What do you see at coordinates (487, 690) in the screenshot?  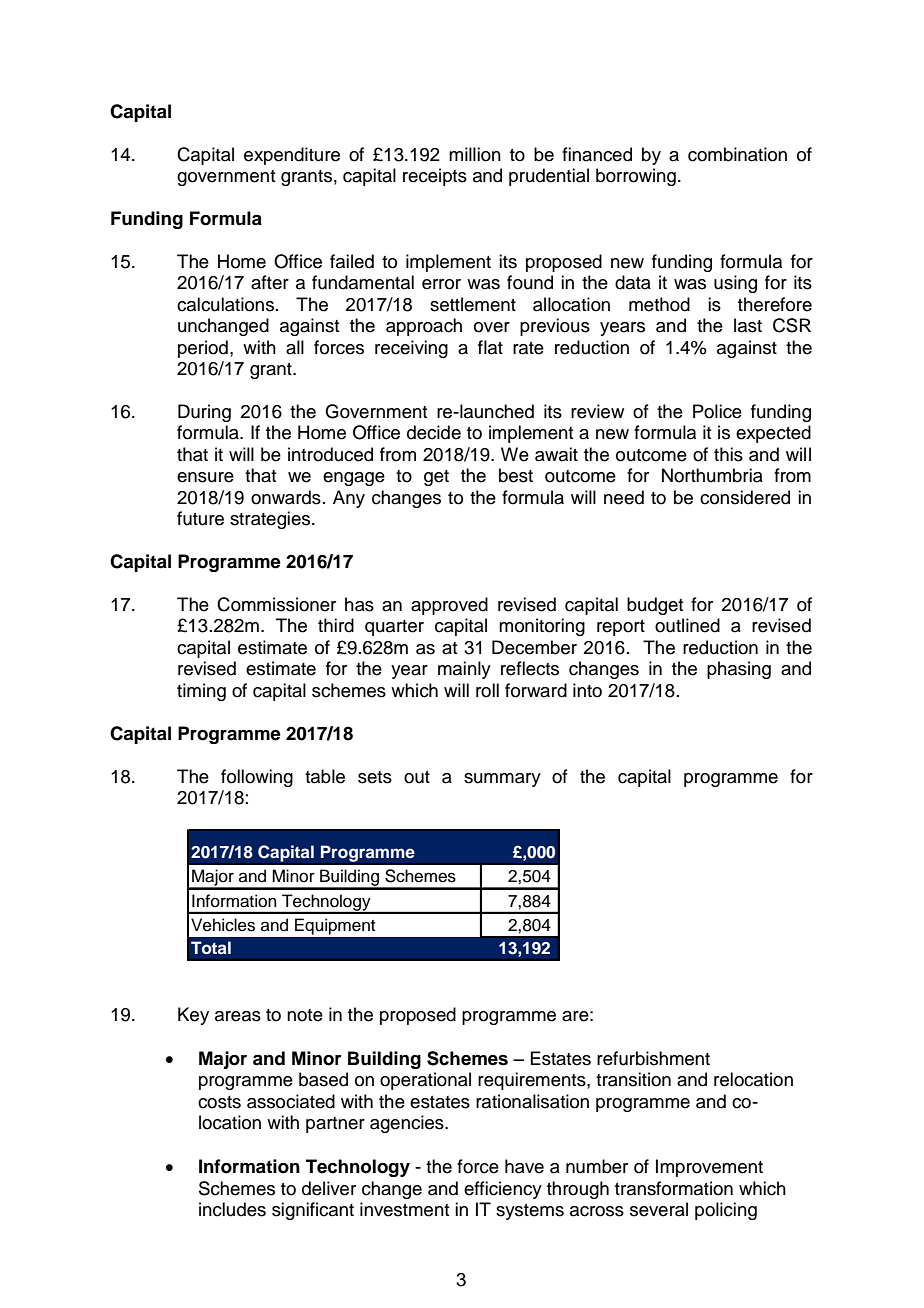 I see `roll` at bounding box center [487, 690].
